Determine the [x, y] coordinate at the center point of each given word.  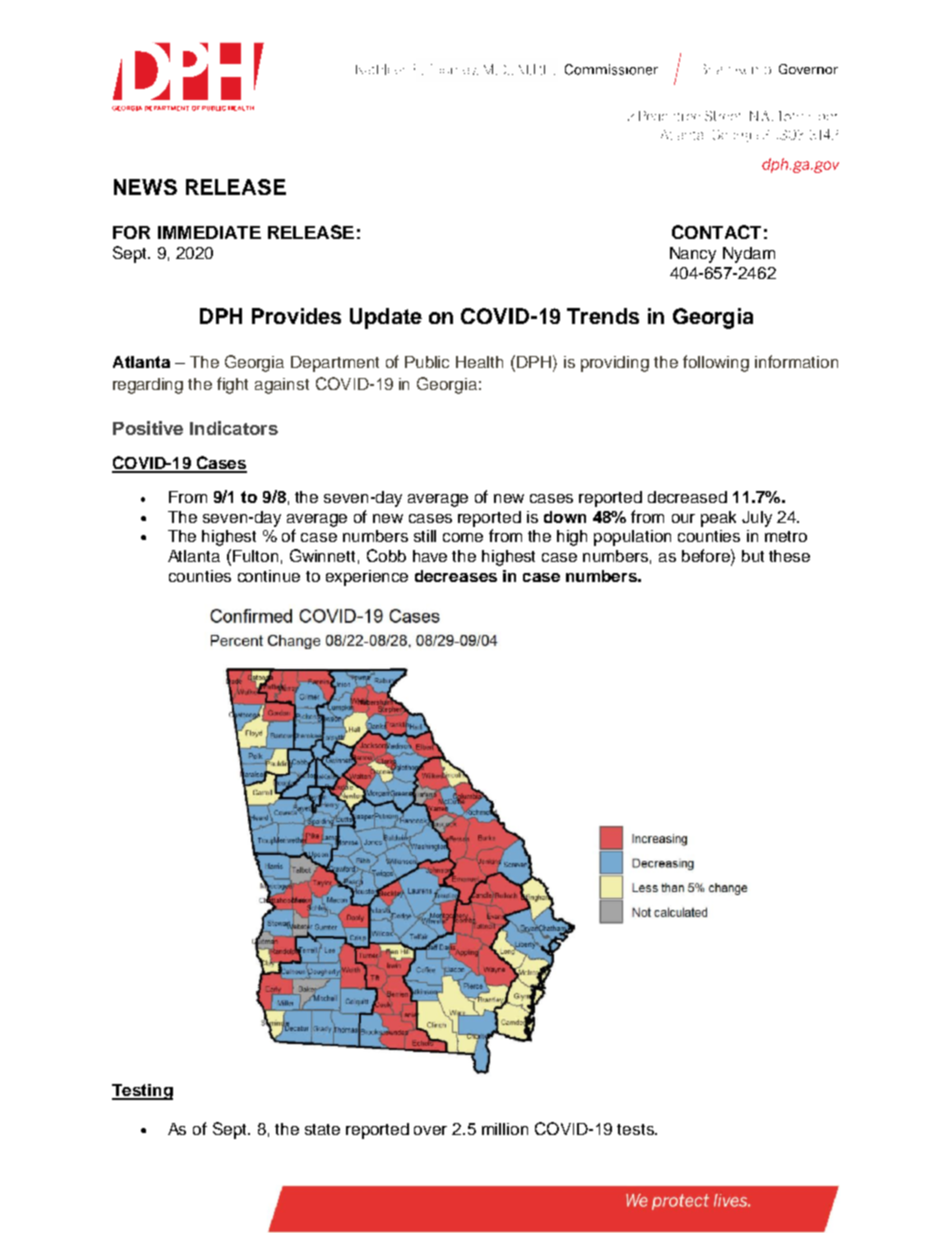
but [753, 556]
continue [269, 576]
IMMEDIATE [209, 232]
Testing [142, 1092]
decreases [456, 576]
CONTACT [716, 232]
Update [386, 318]
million [505, 1129]
